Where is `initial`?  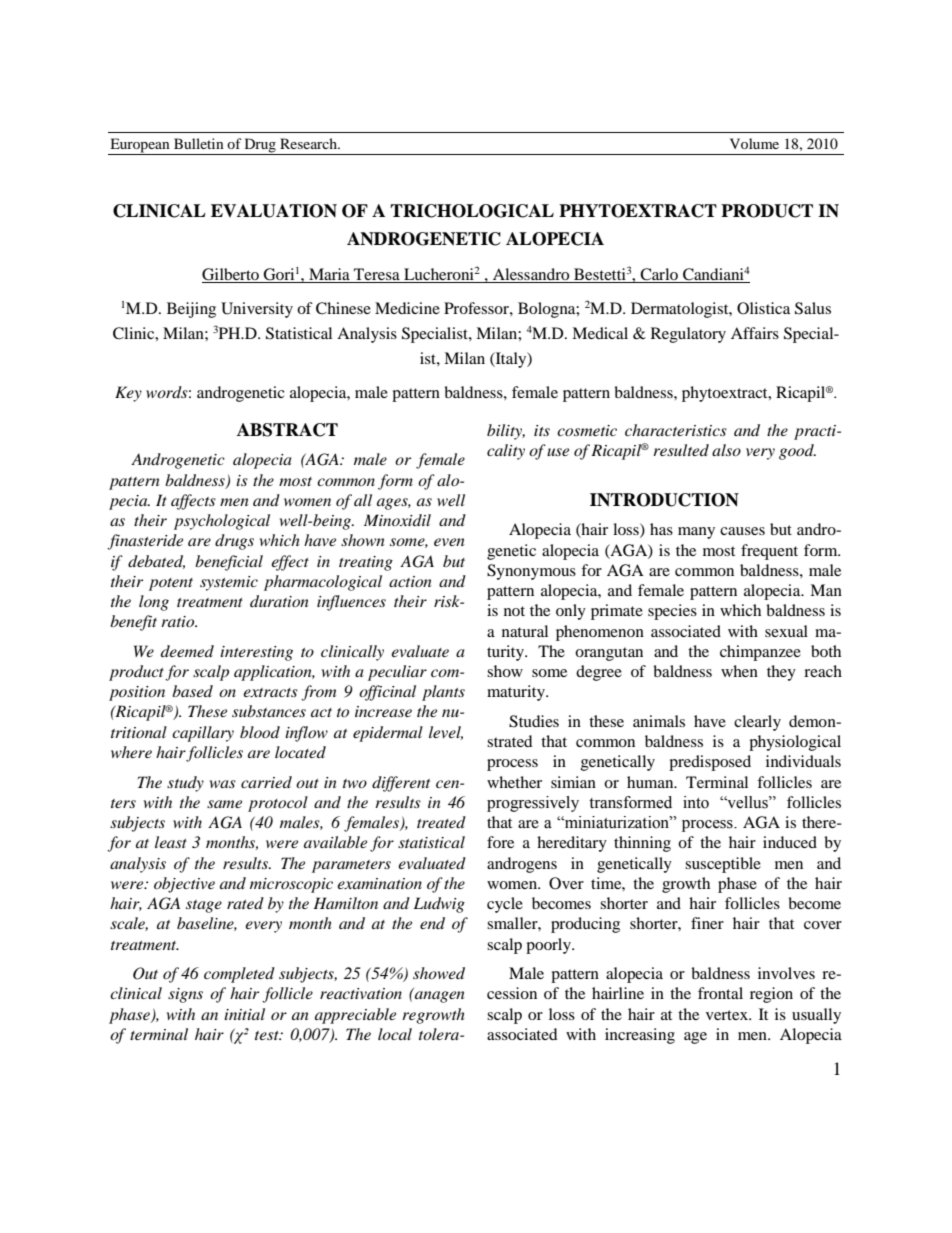
initial is located at coordinates (244, 1014).
